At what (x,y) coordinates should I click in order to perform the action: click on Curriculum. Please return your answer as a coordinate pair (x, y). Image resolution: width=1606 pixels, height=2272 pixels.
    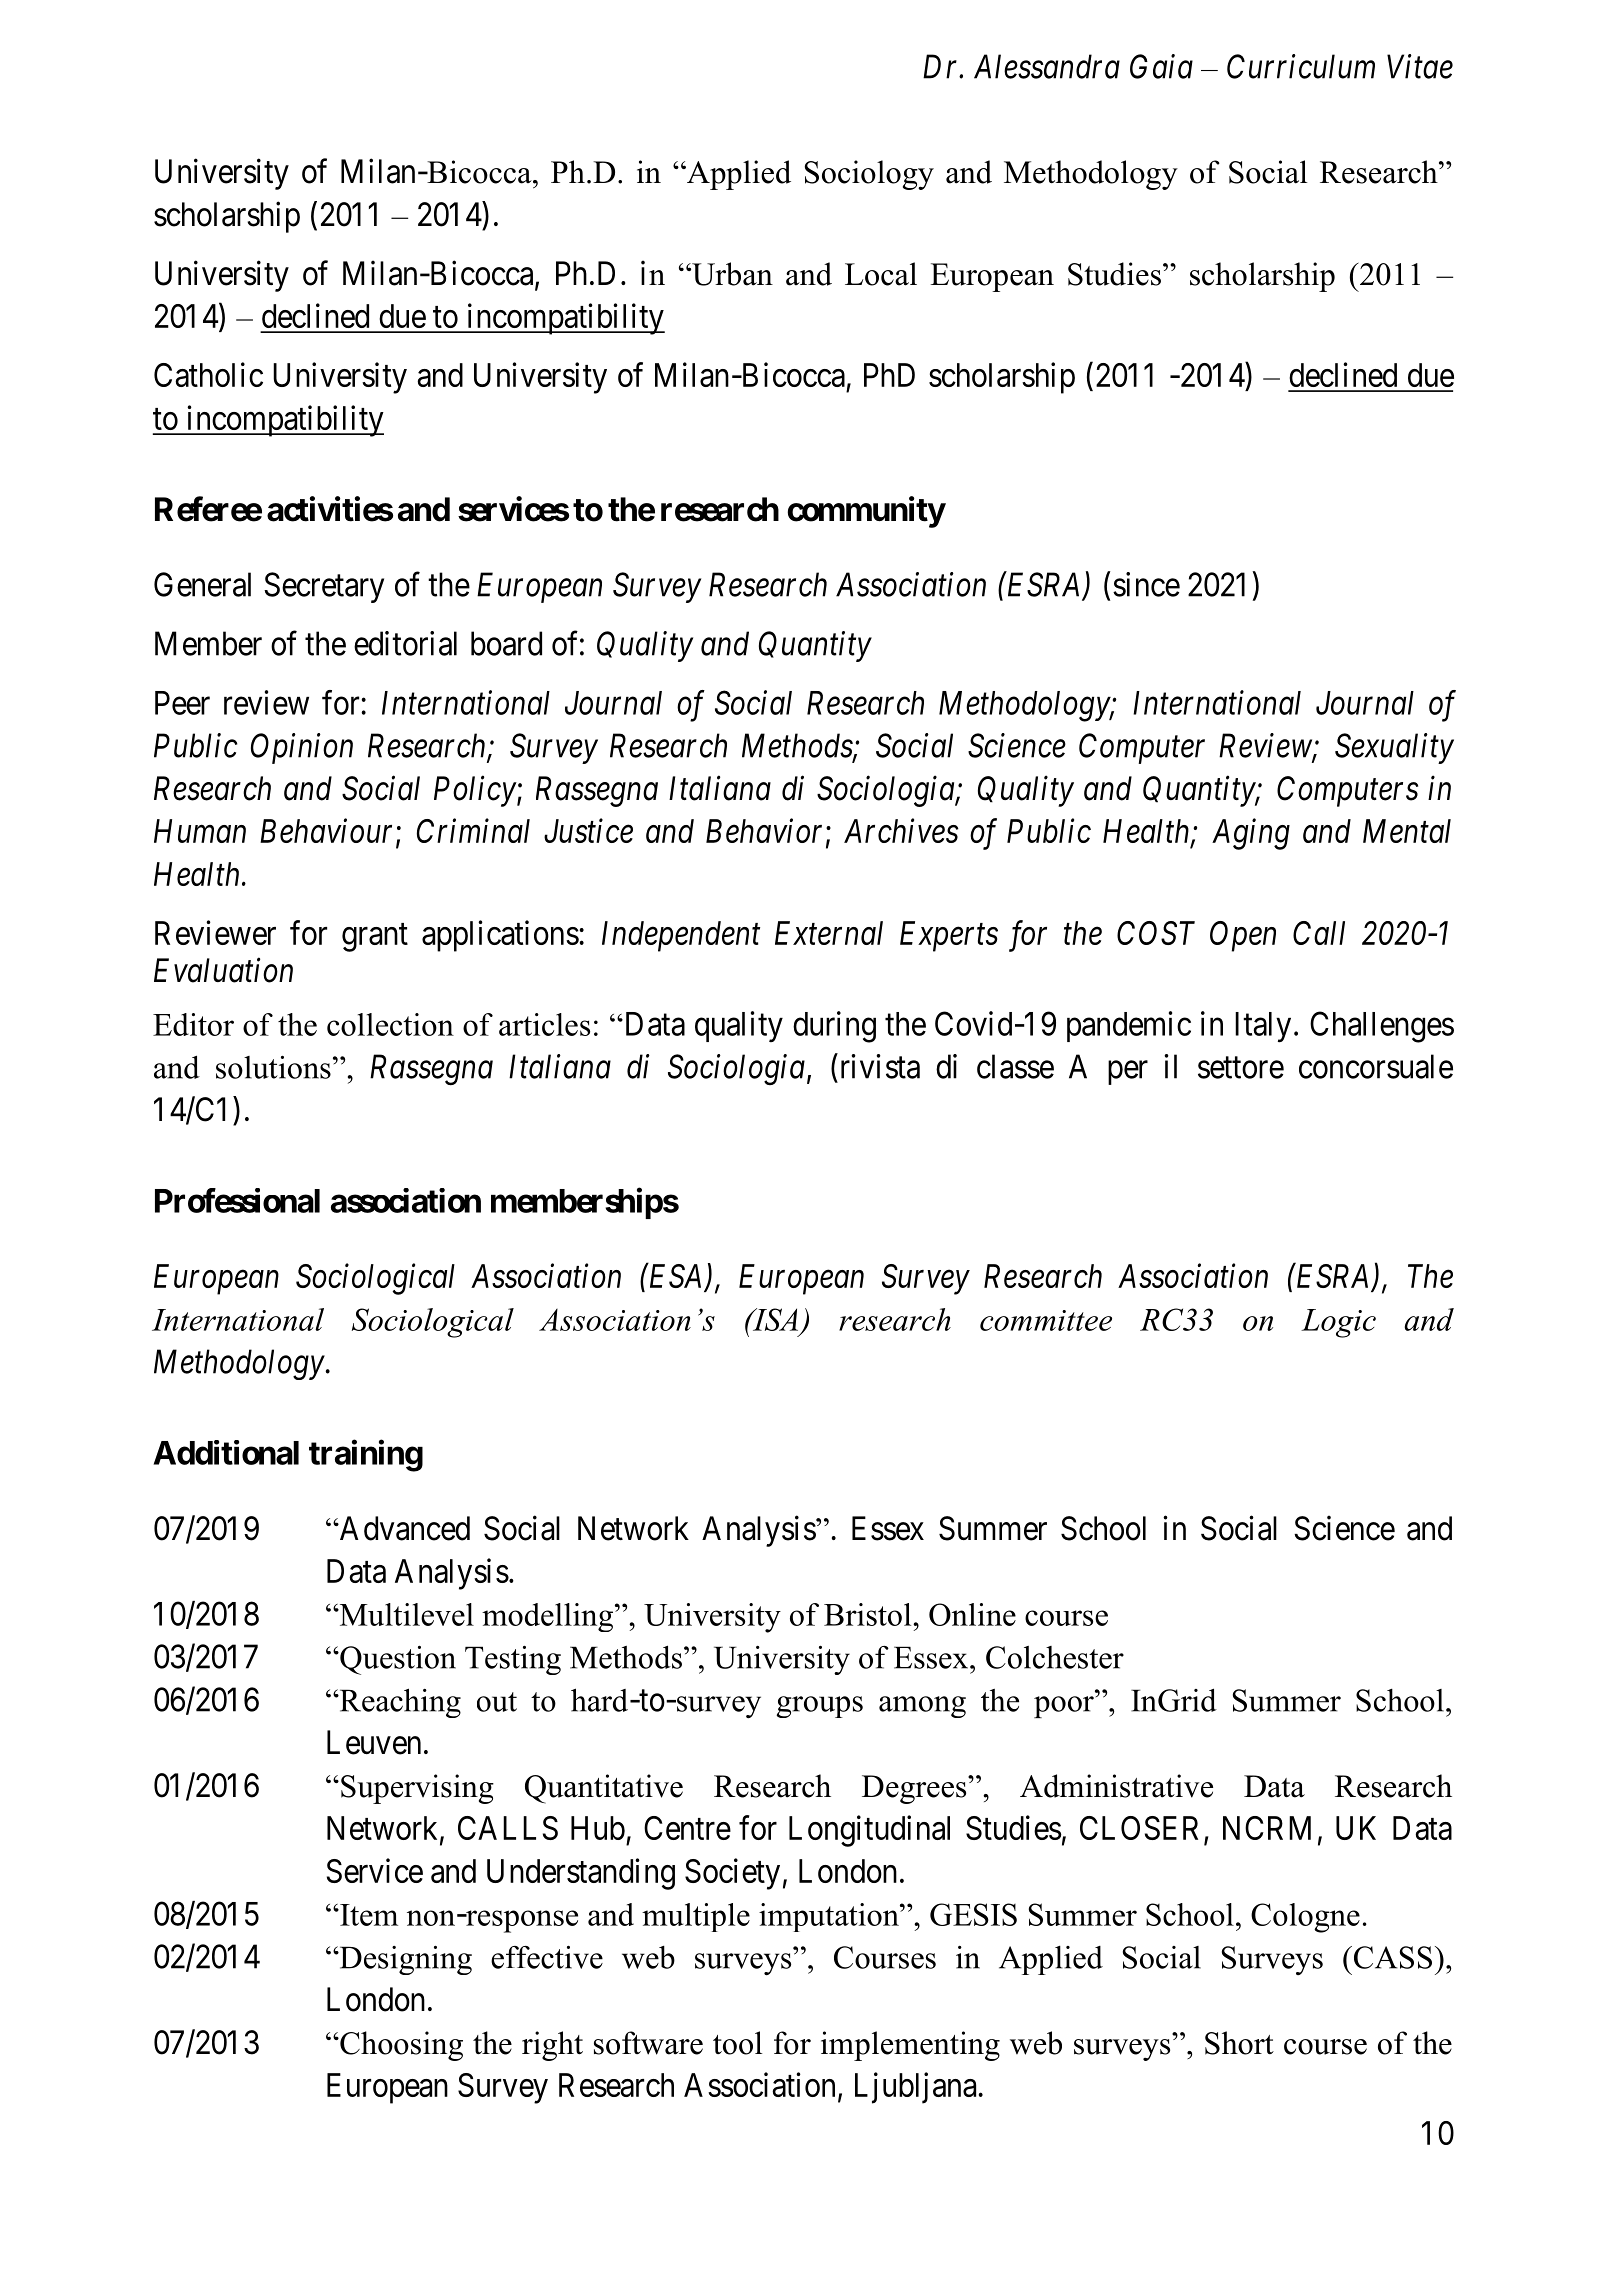
    Looking at the image, I should click on (1301, 66).
